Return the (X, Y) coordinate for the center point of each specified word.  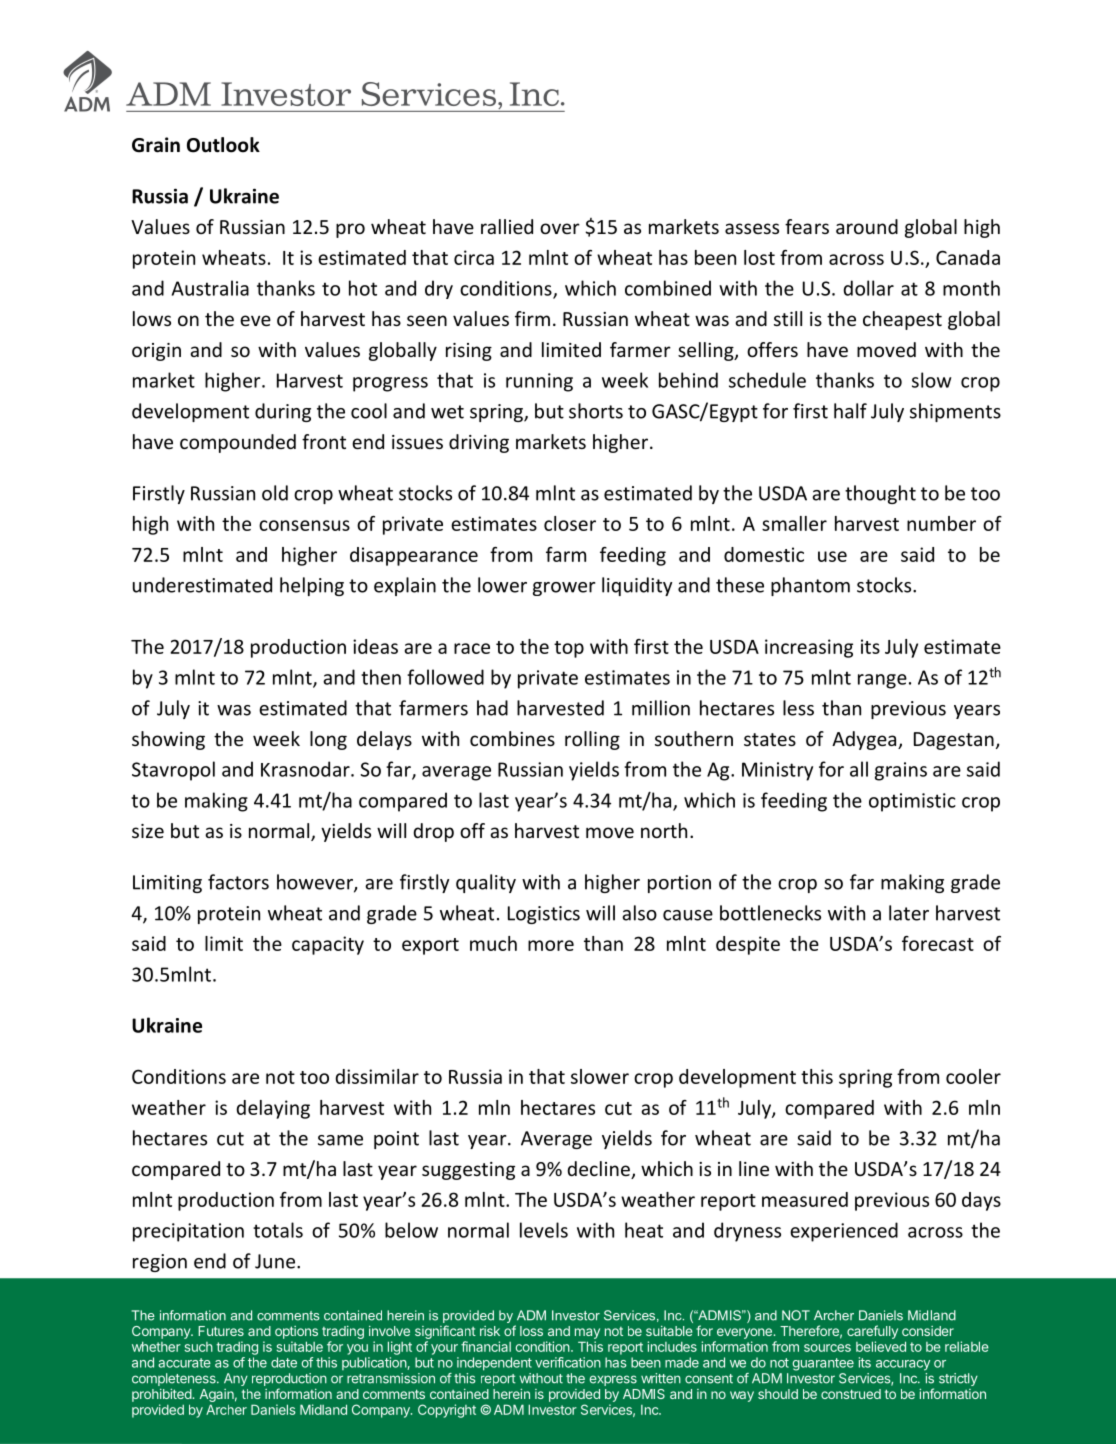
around (867, 226)
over (560, 228)
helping (312, 586)
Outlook (223, 145)
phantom (810, 586)
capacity (328, 945)
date (284, 1362)
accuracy (903, 1365)
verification (568, 1362)
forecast (938, 943)
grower (564, 589)
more (551, 945)
